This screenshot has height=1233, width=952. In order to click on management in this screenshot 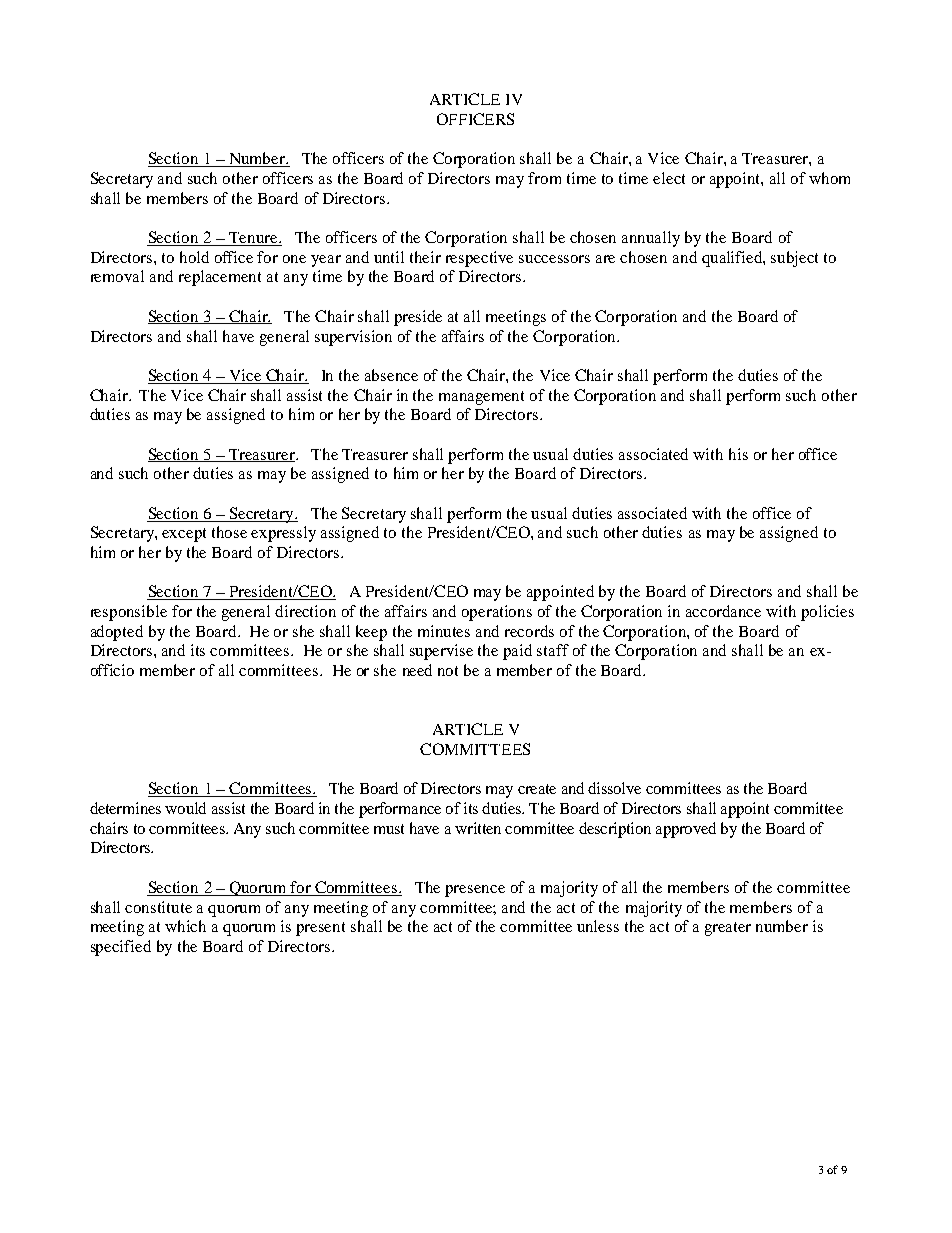, I will do `click(481, 398)`.
